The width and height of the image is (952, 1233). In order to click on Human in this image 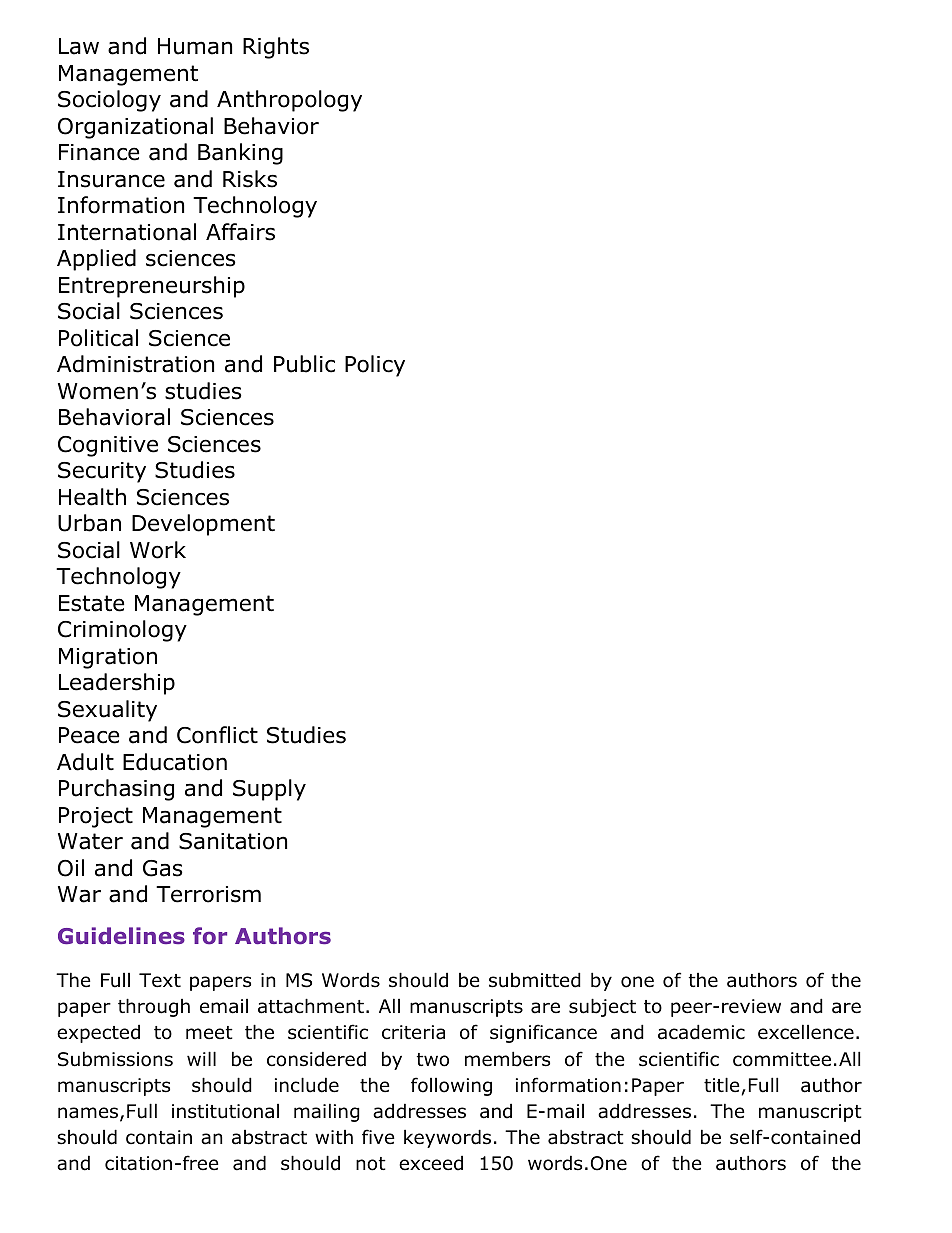, I will do `click(195, 46)`.
